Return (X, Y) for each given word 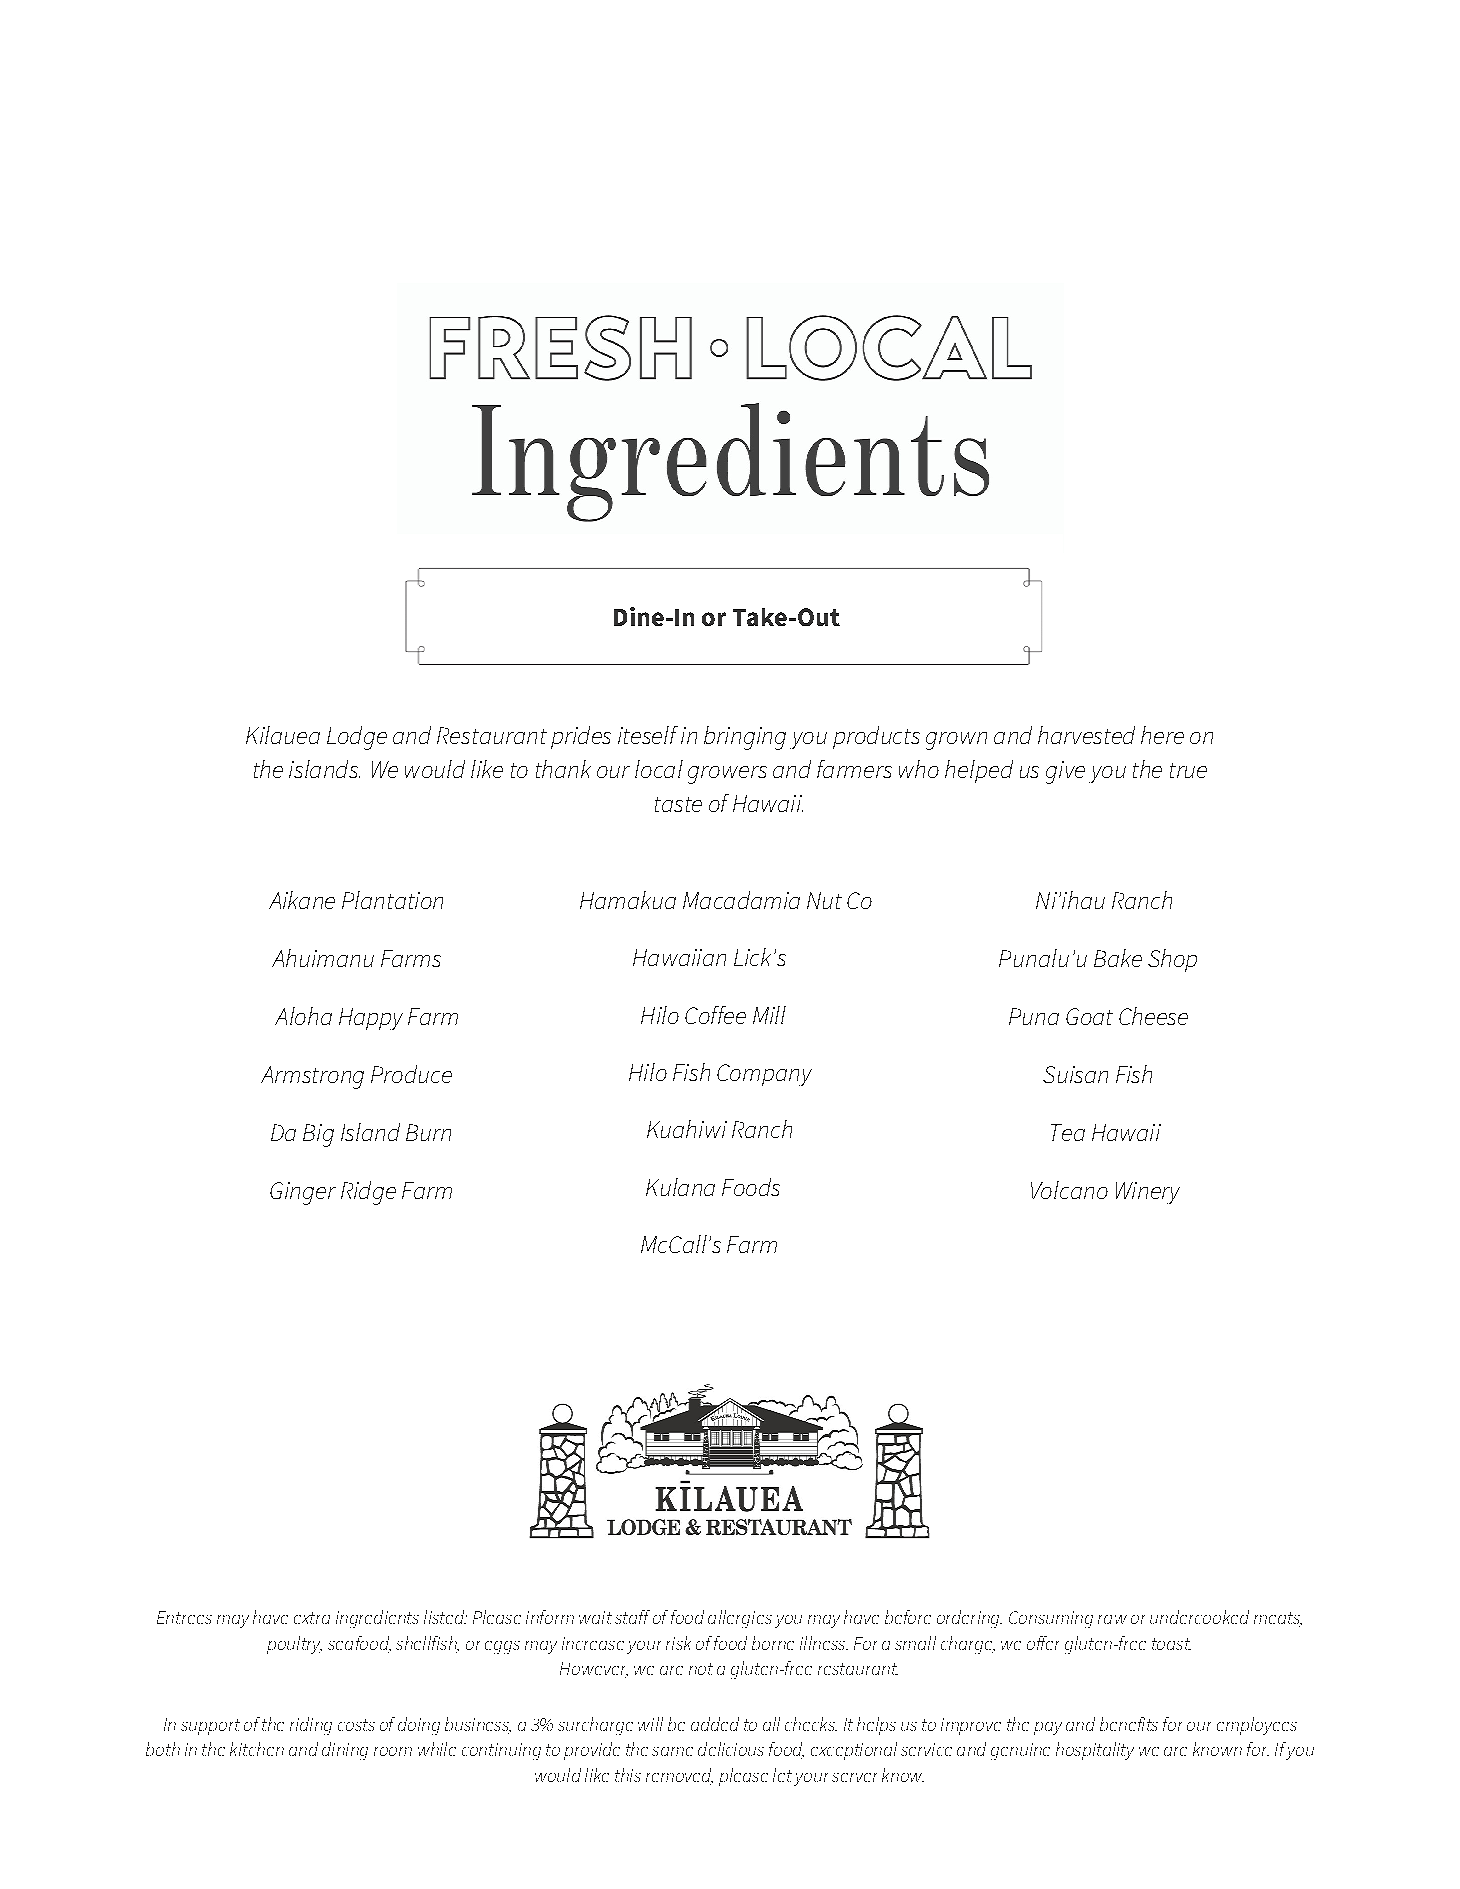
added (715, 1724)
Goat (1089, 1016)
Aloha (303, 1016)
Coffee (715, 1015)
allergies (740, 1619)
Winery (1148, 1193)
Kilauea (283, 735)
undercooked (1199, 1617)
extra (312, 1618)
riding (311, 1726)
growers (727, 775)
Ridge (368, 1193)
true (1188, 770)
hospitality (1095, 1751)
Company (764, 1075)
